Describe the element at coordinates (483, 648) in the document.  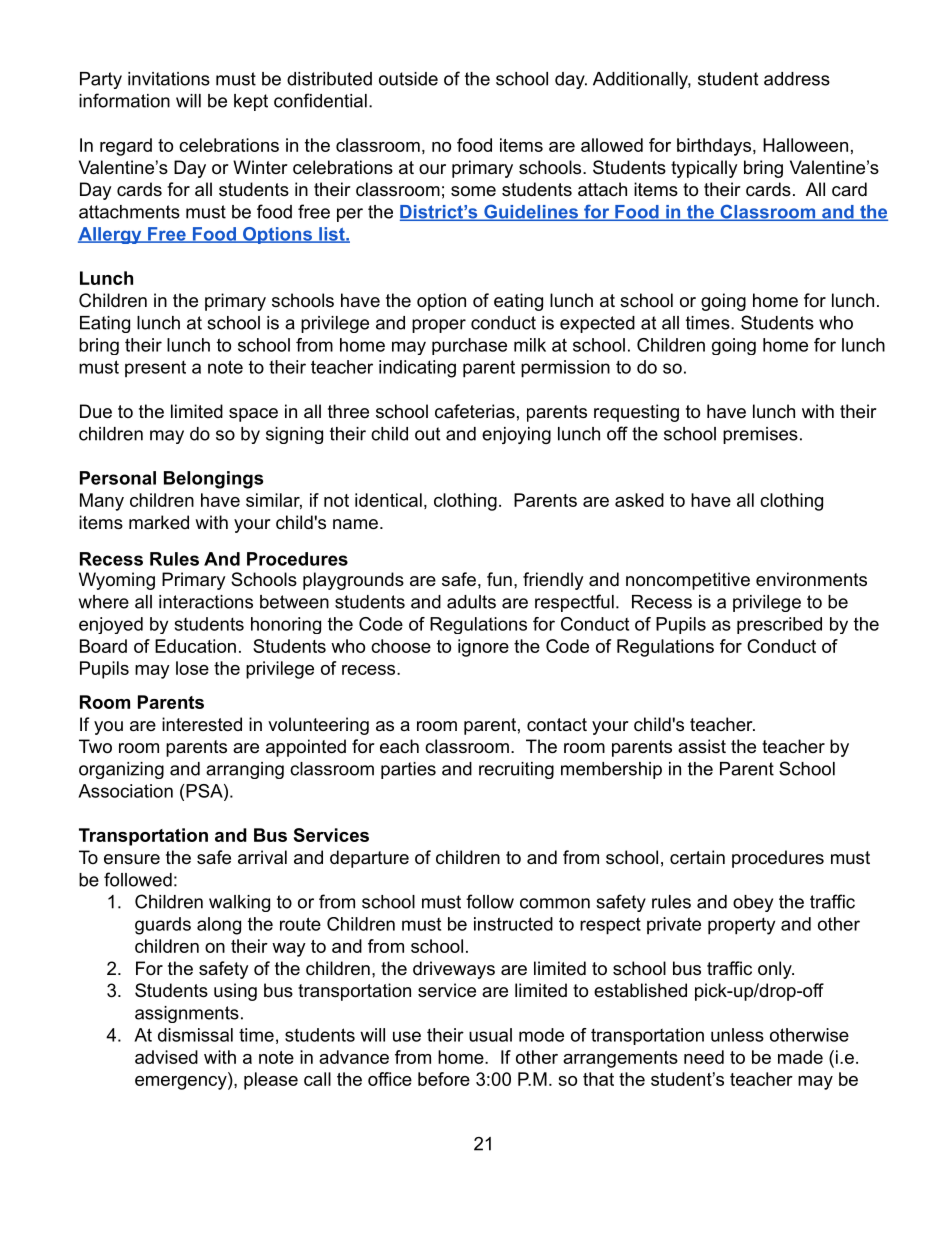
I see `ignore` at that location.
